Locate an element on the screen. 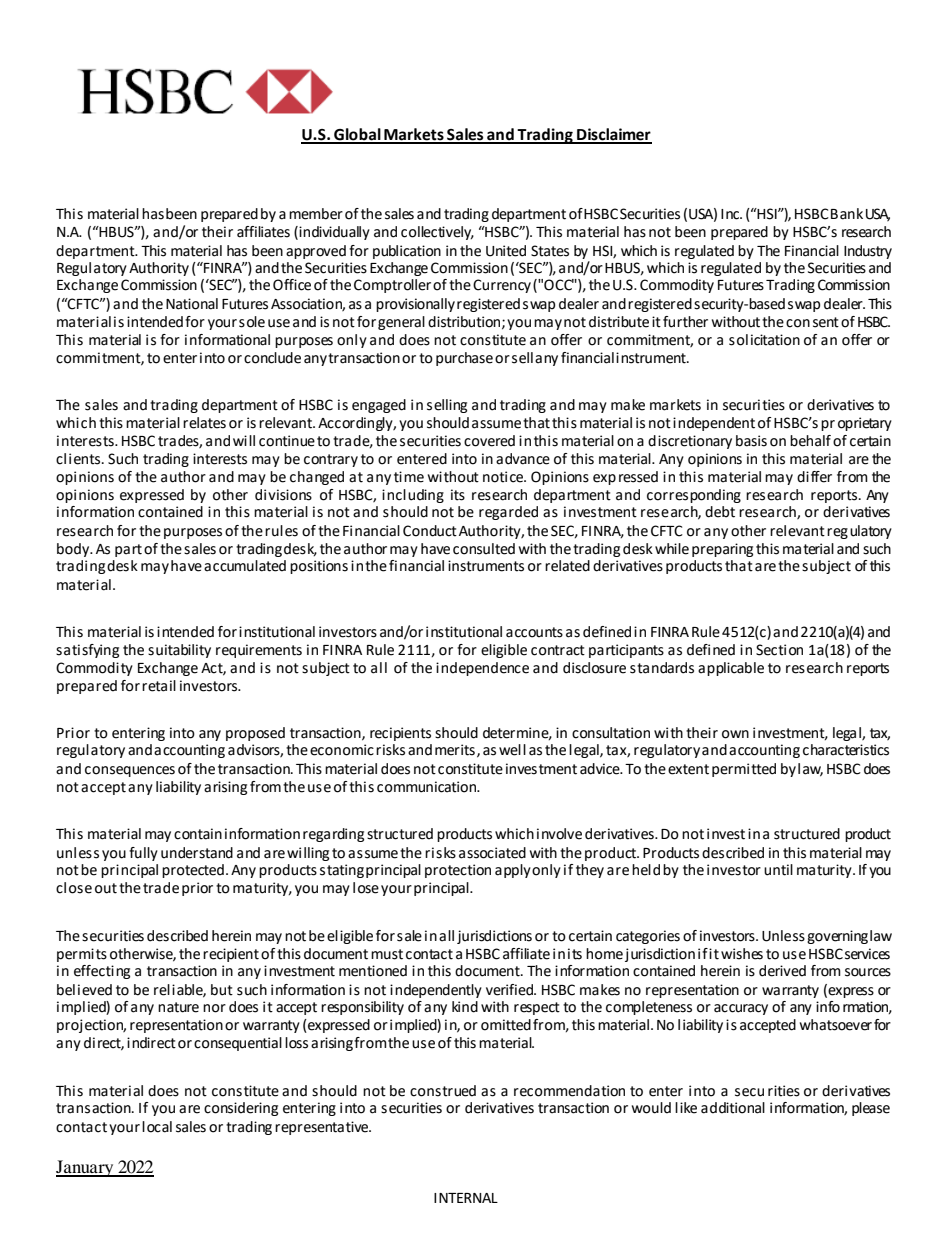 The width and height of the screenshot is (952, 1233). fully is located at coordinates (143, 854).
